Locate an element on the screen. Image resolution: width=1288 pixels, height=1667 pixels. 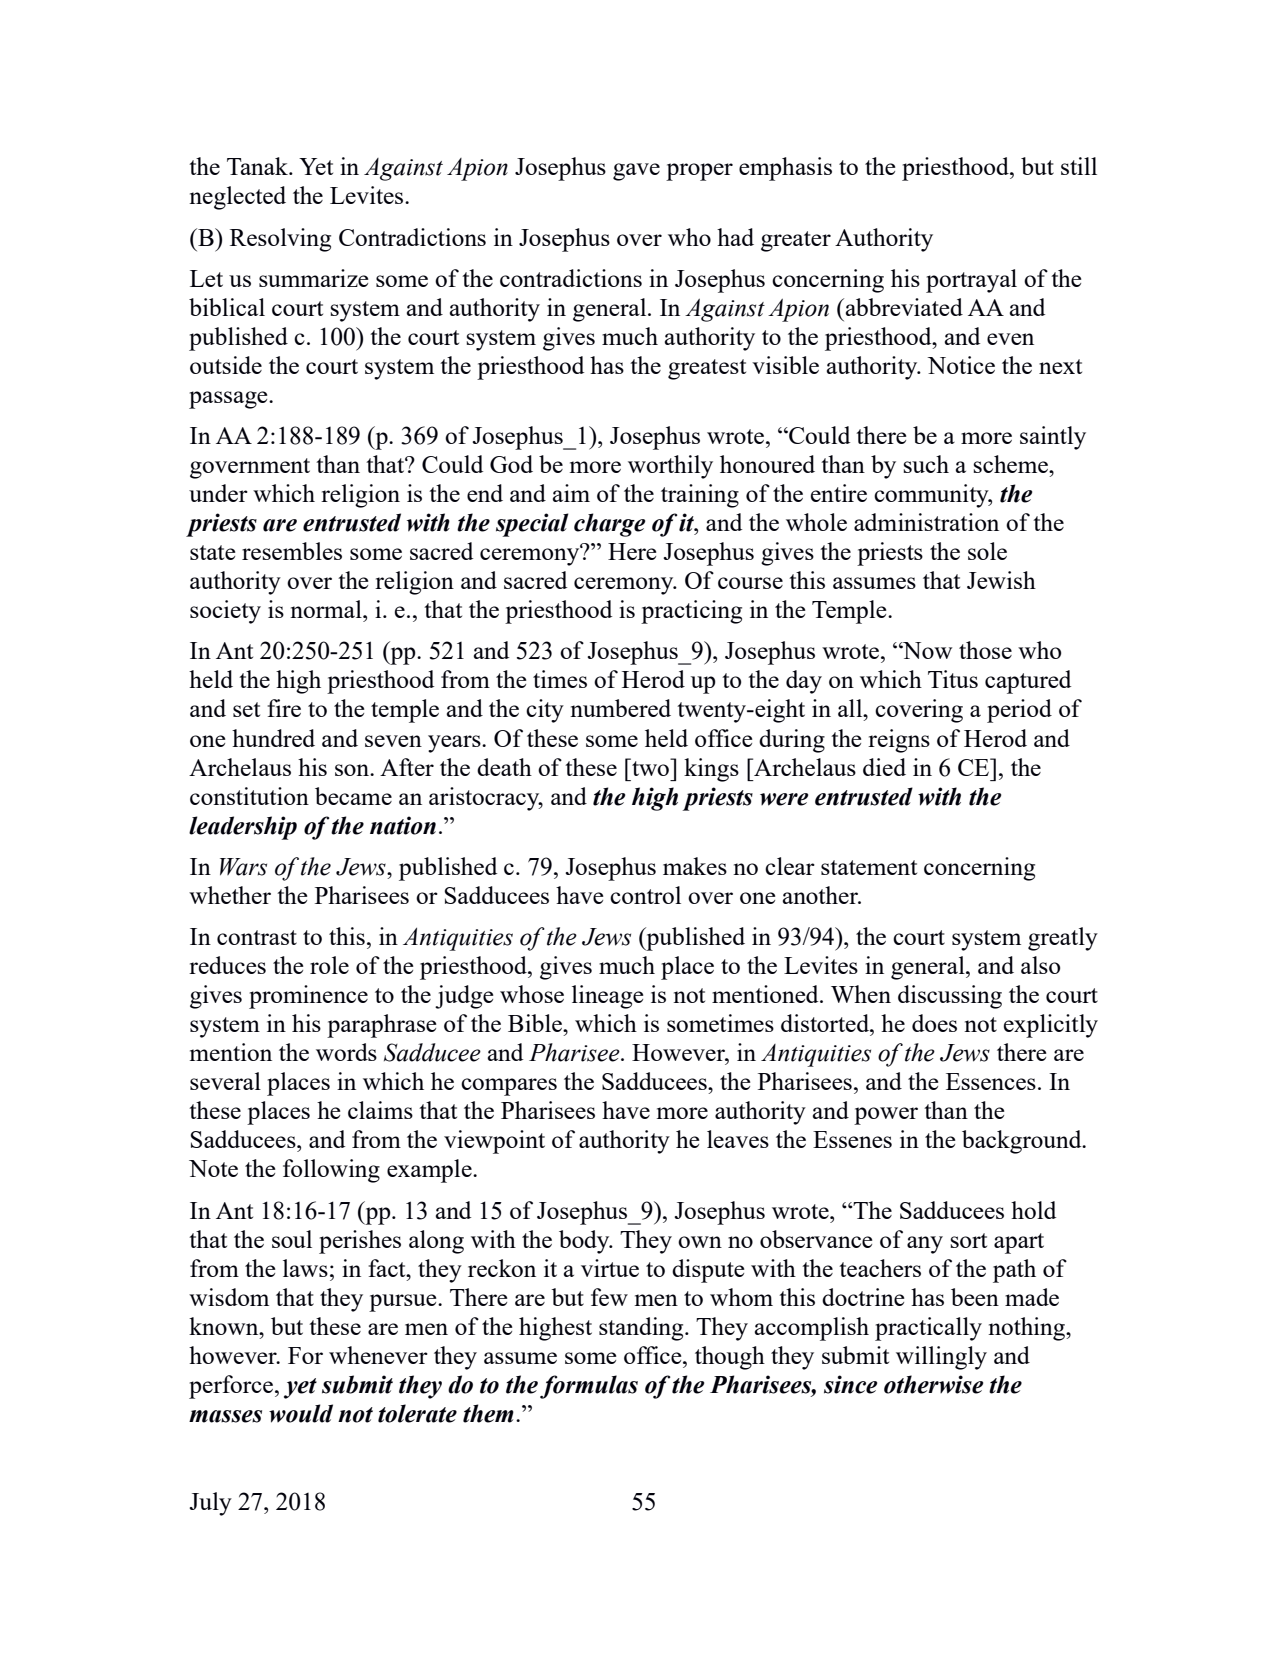
portrayal is located at coordinates (971, 281).
